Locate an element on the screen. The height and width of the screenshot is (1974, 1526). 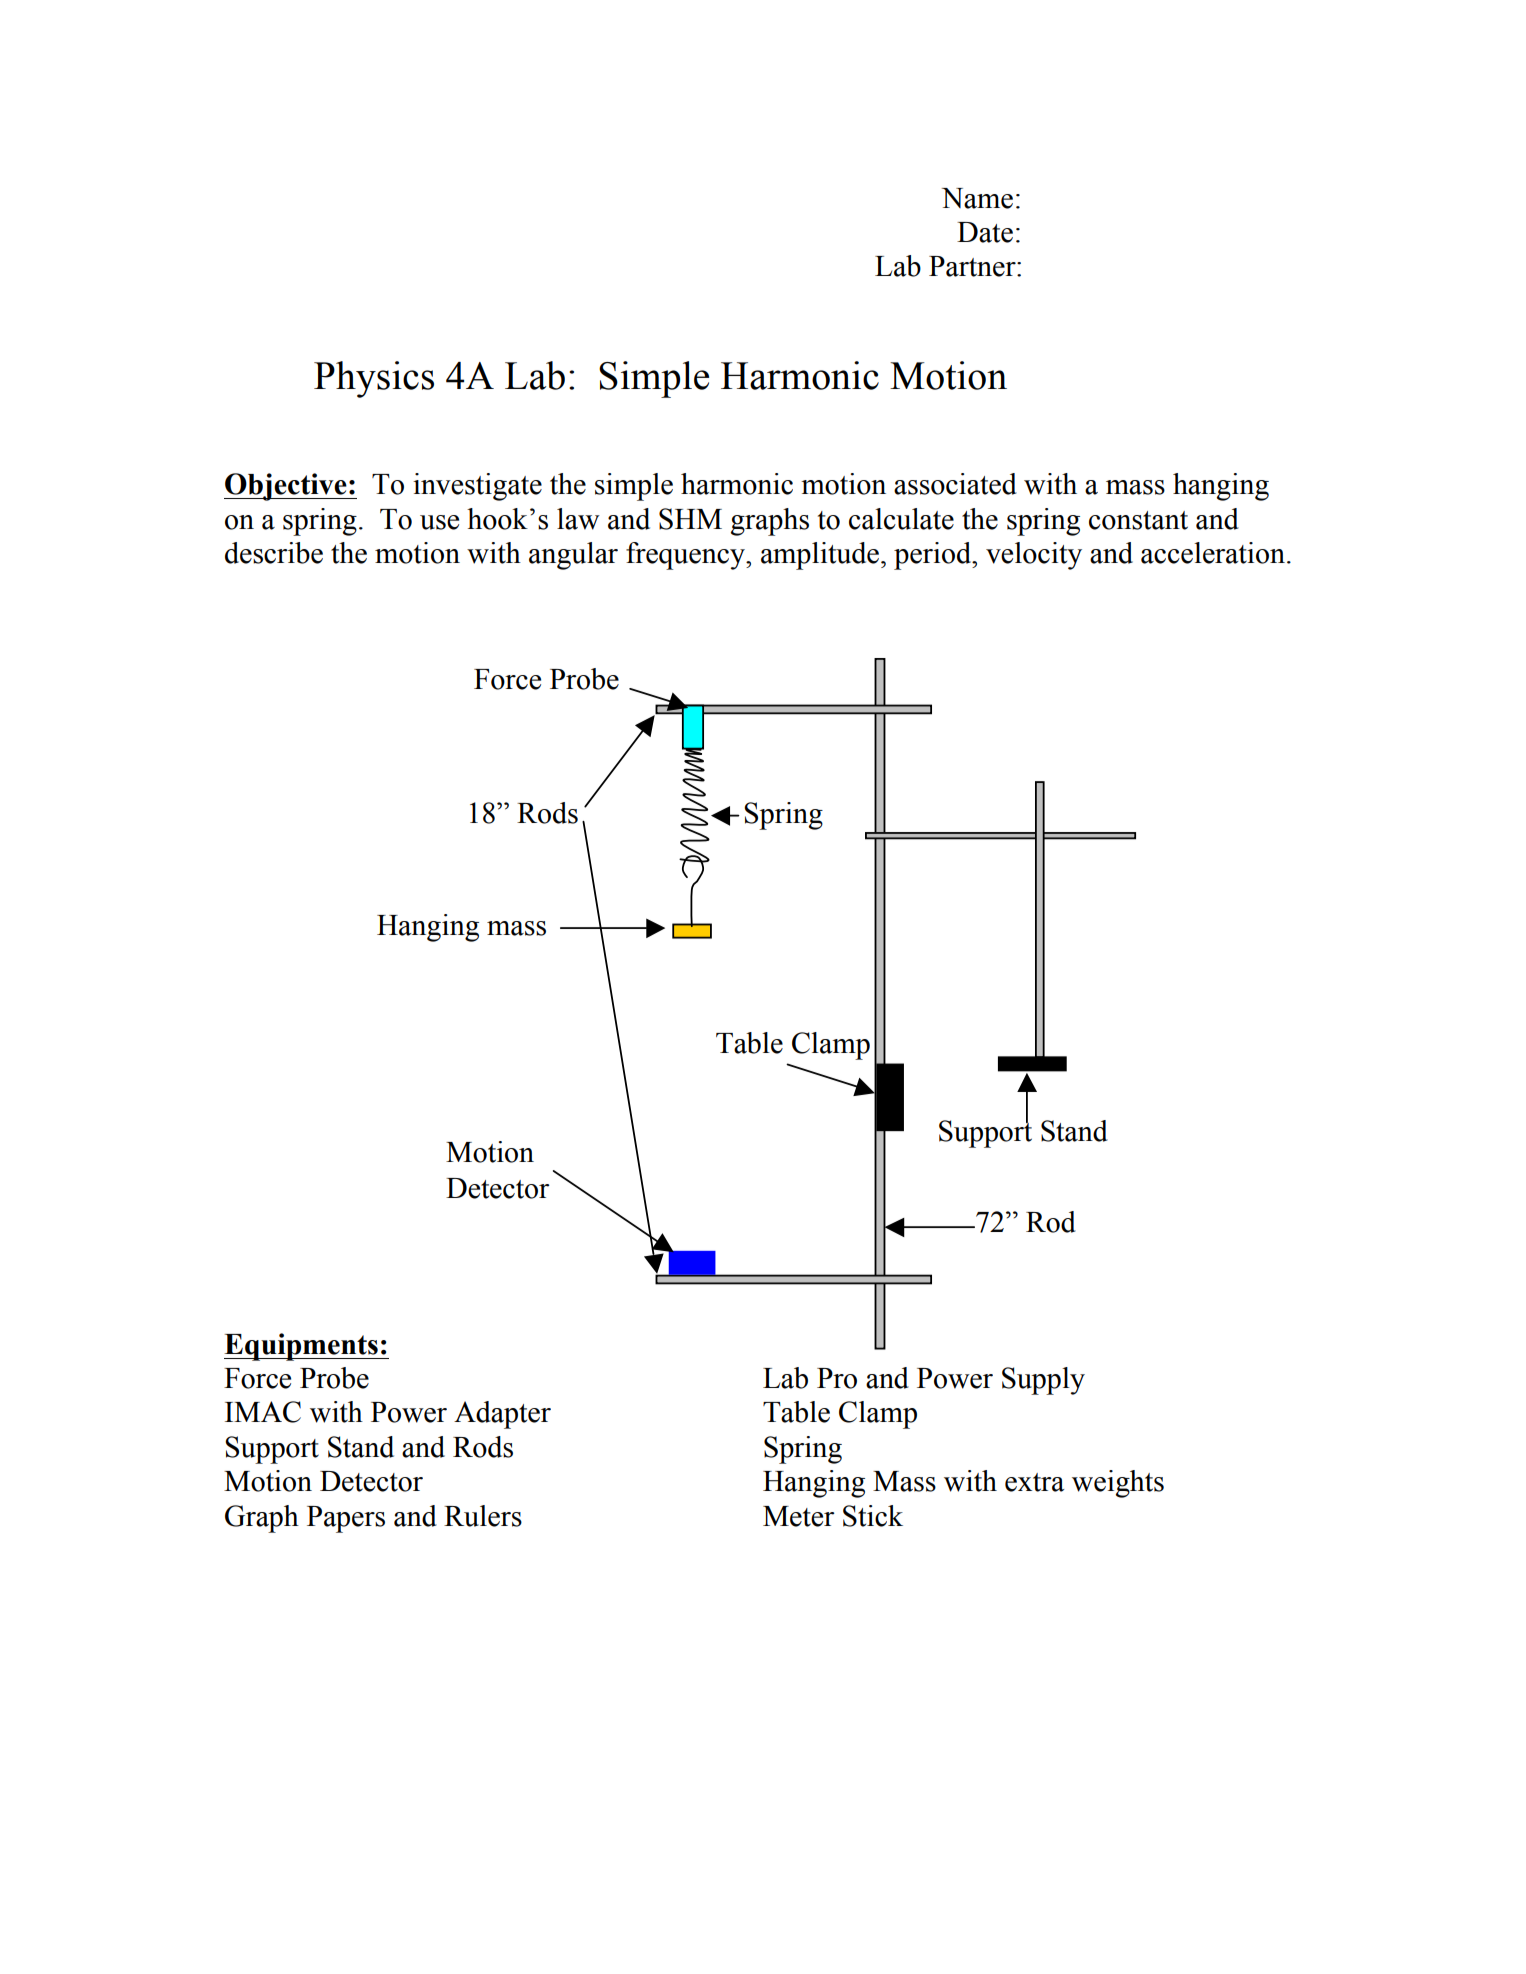
describe is located at coordinates (274, 553).
